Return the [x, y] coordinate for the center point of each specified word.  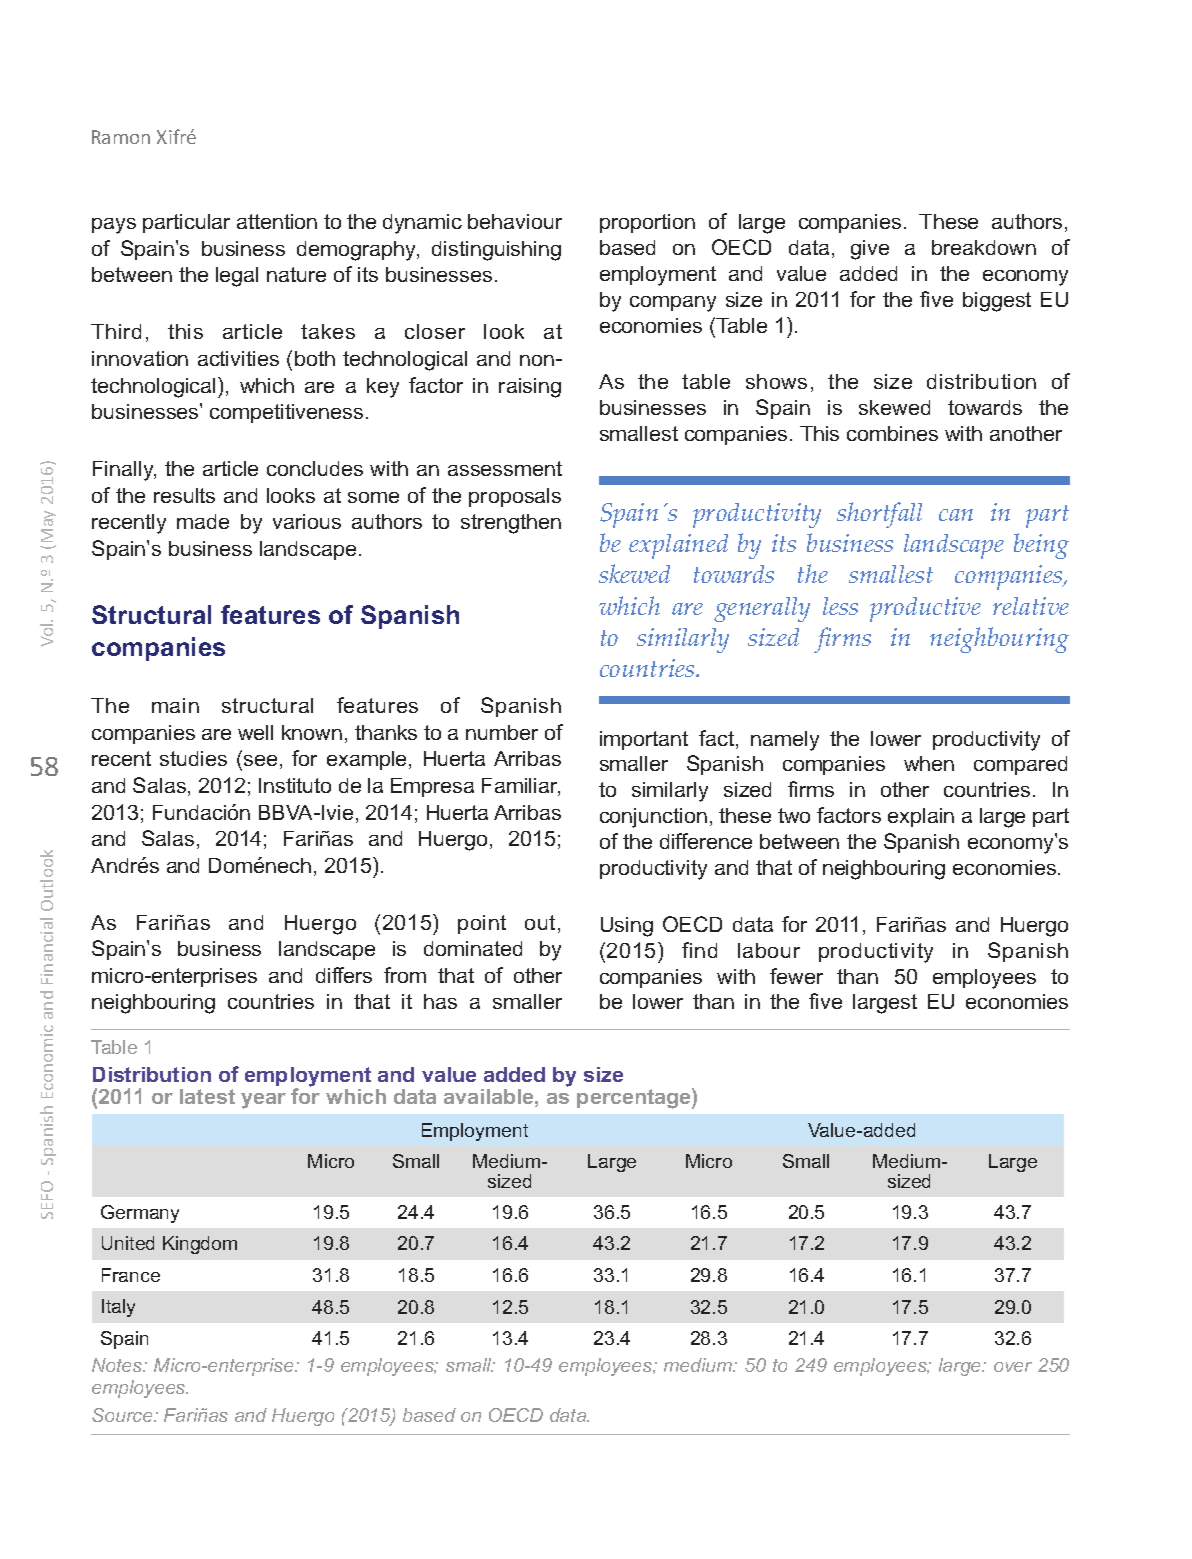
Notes [118, 1365]
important [644, 740]
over [1013, 1367]
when [929, 763]
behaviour [515, 221]
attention [277, 221]
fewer [796, 976]
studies [193, 758]
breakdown [984, 247]
